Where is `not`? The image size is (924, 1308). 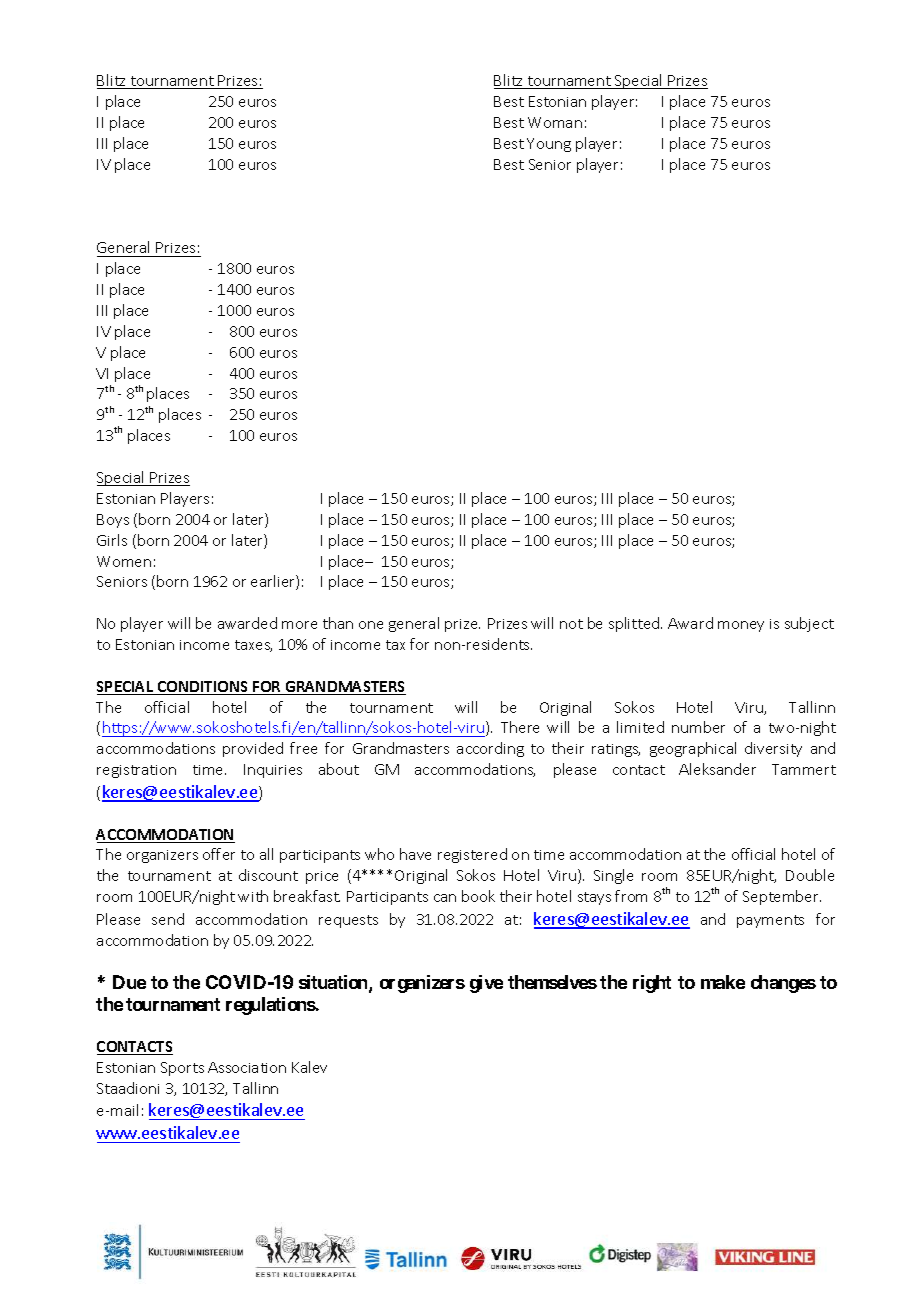 not is located at coordinates (571, 624).
